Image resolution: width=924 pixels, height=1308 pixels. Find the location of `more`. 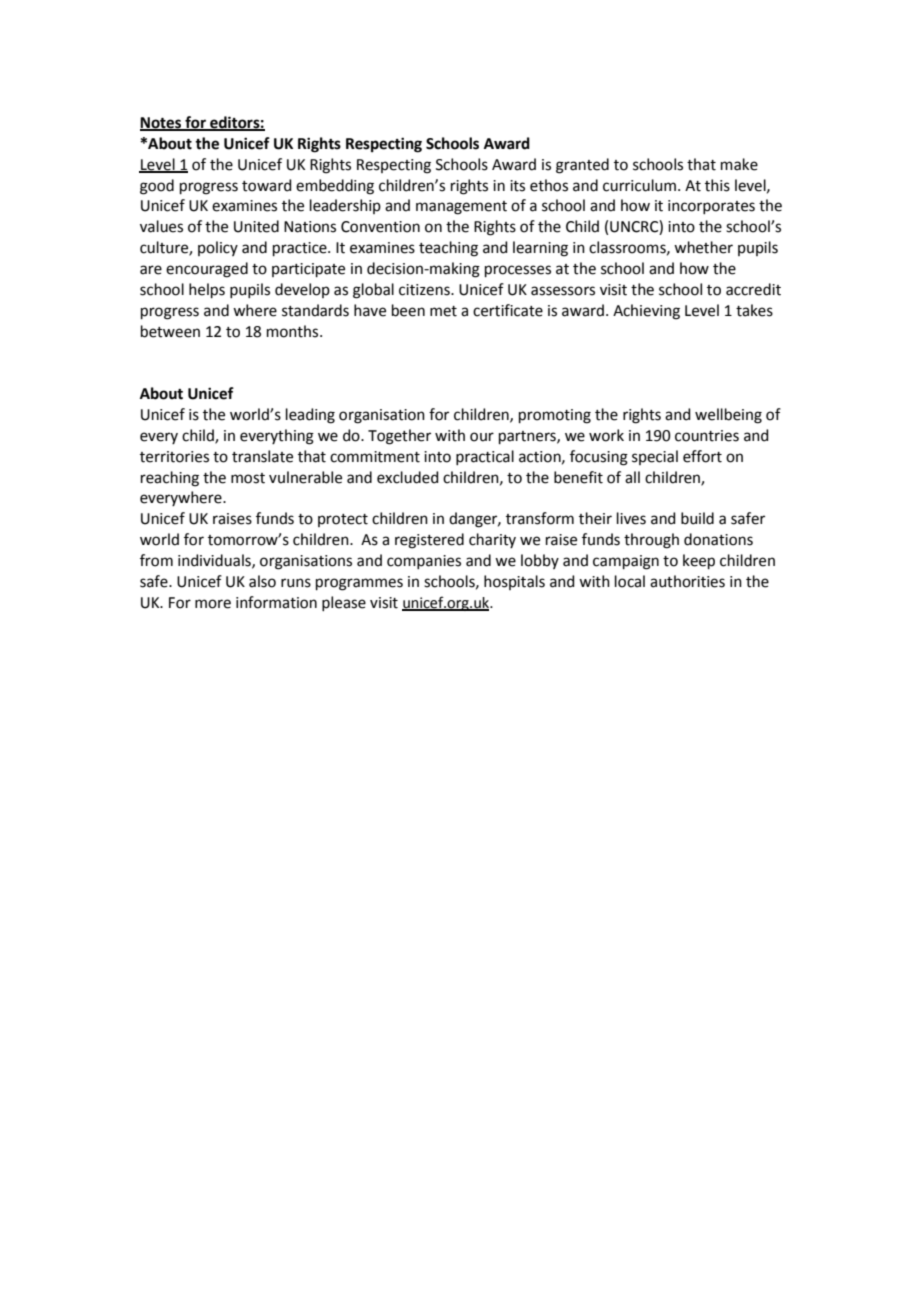

more is located at coordinates (213, 604).
